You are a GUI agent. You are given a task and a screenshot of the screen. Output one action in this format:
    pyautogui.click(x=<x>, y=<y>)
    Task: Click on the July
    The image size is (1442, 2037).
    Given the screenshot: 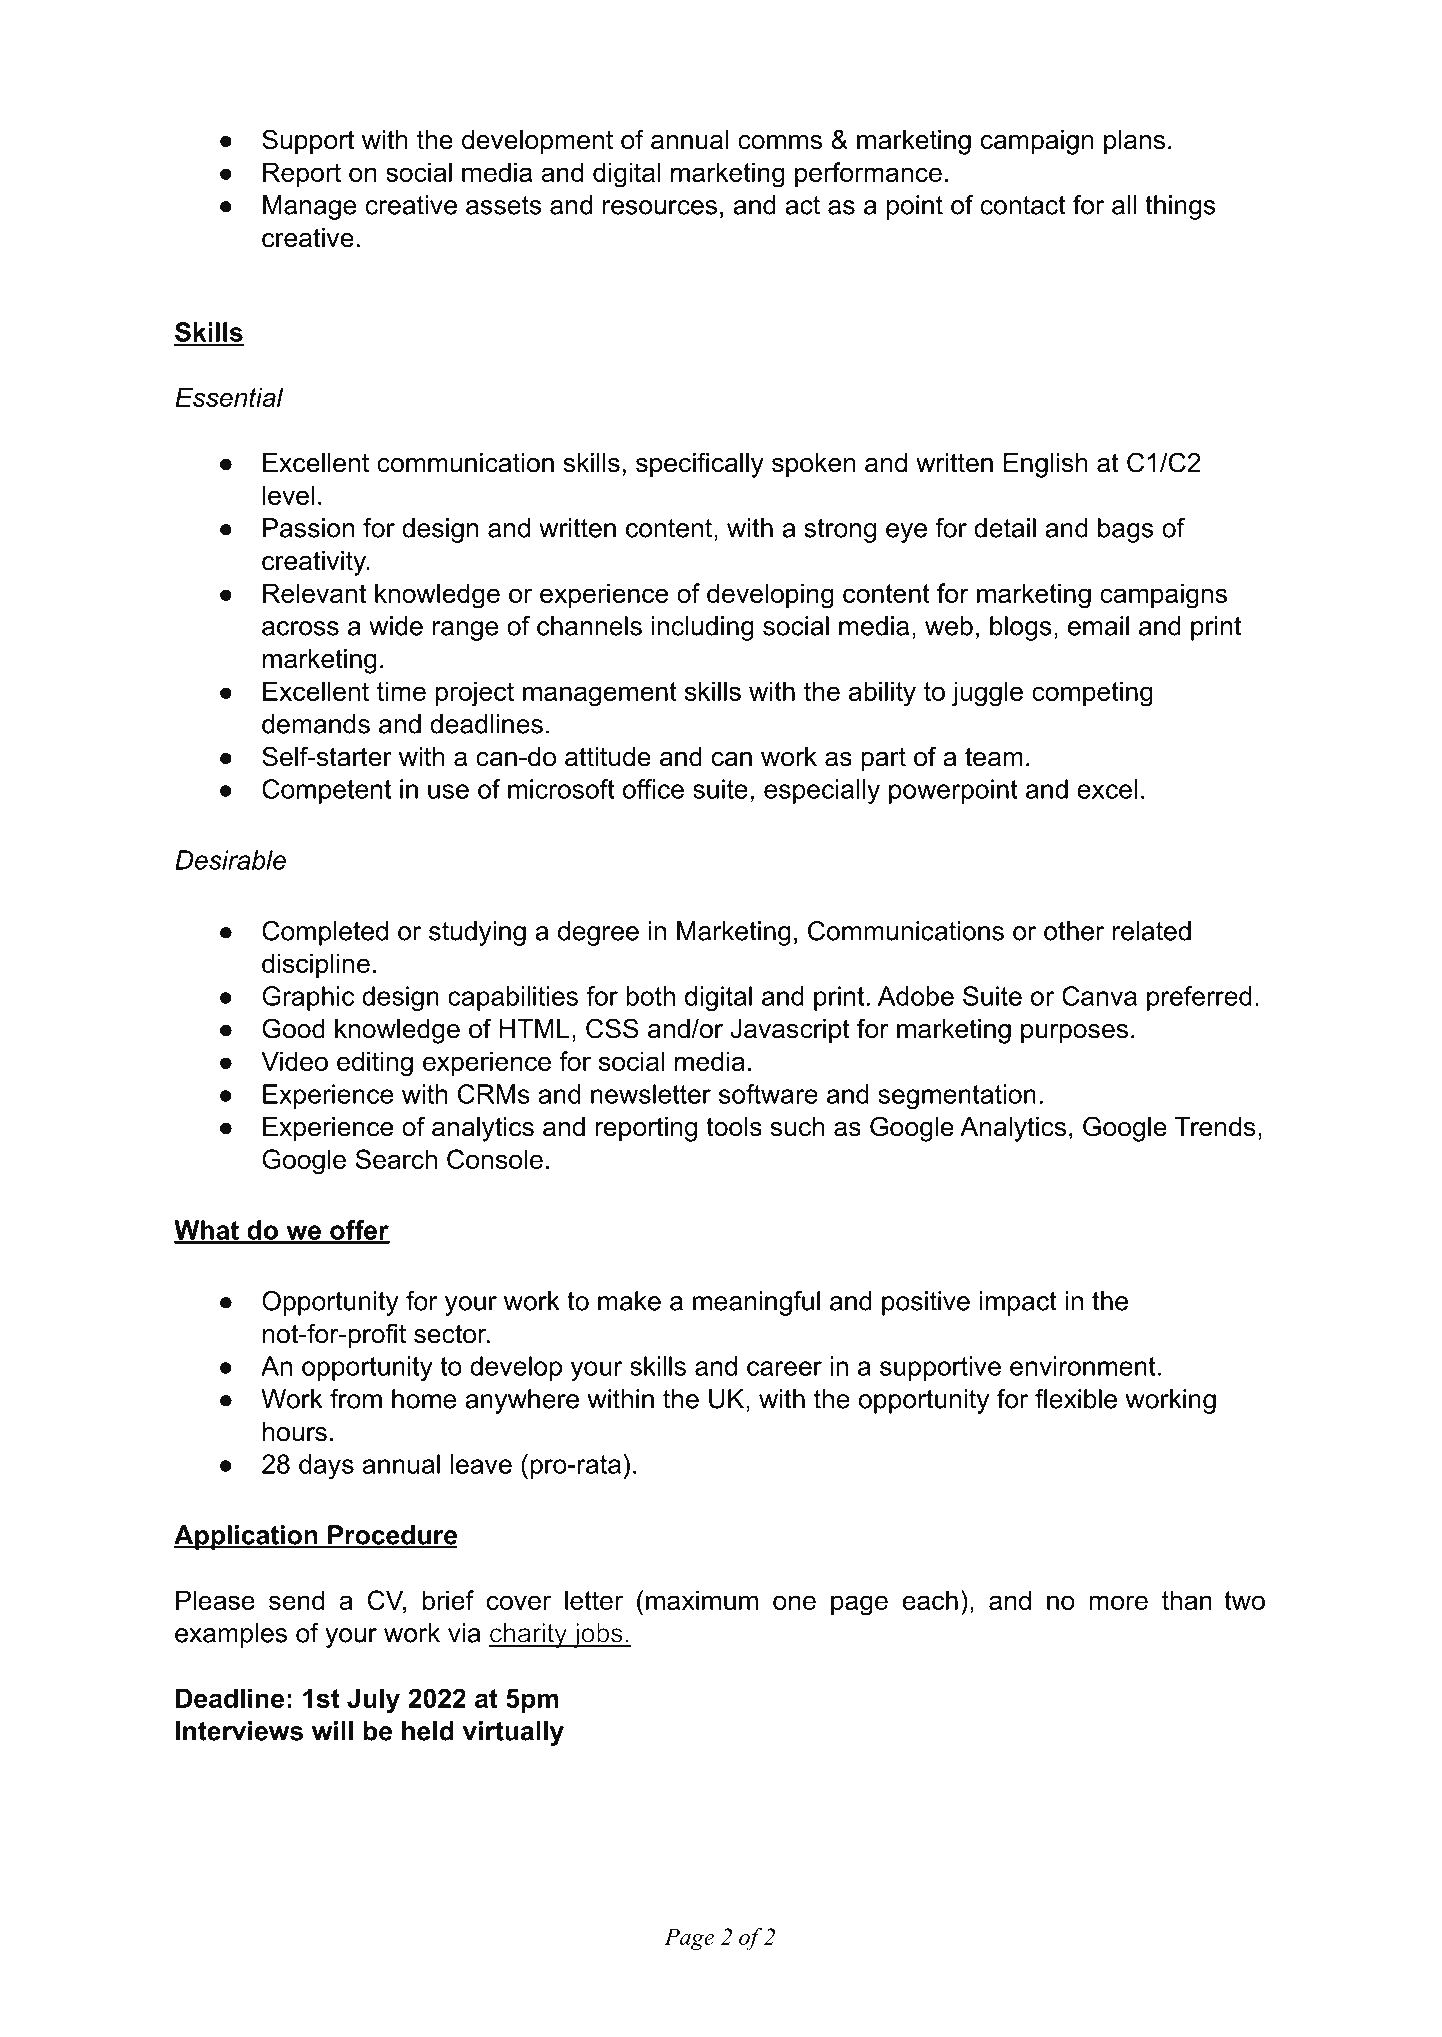 What is the action you would take?
    pyautogui.click(x=373, y=1701)
